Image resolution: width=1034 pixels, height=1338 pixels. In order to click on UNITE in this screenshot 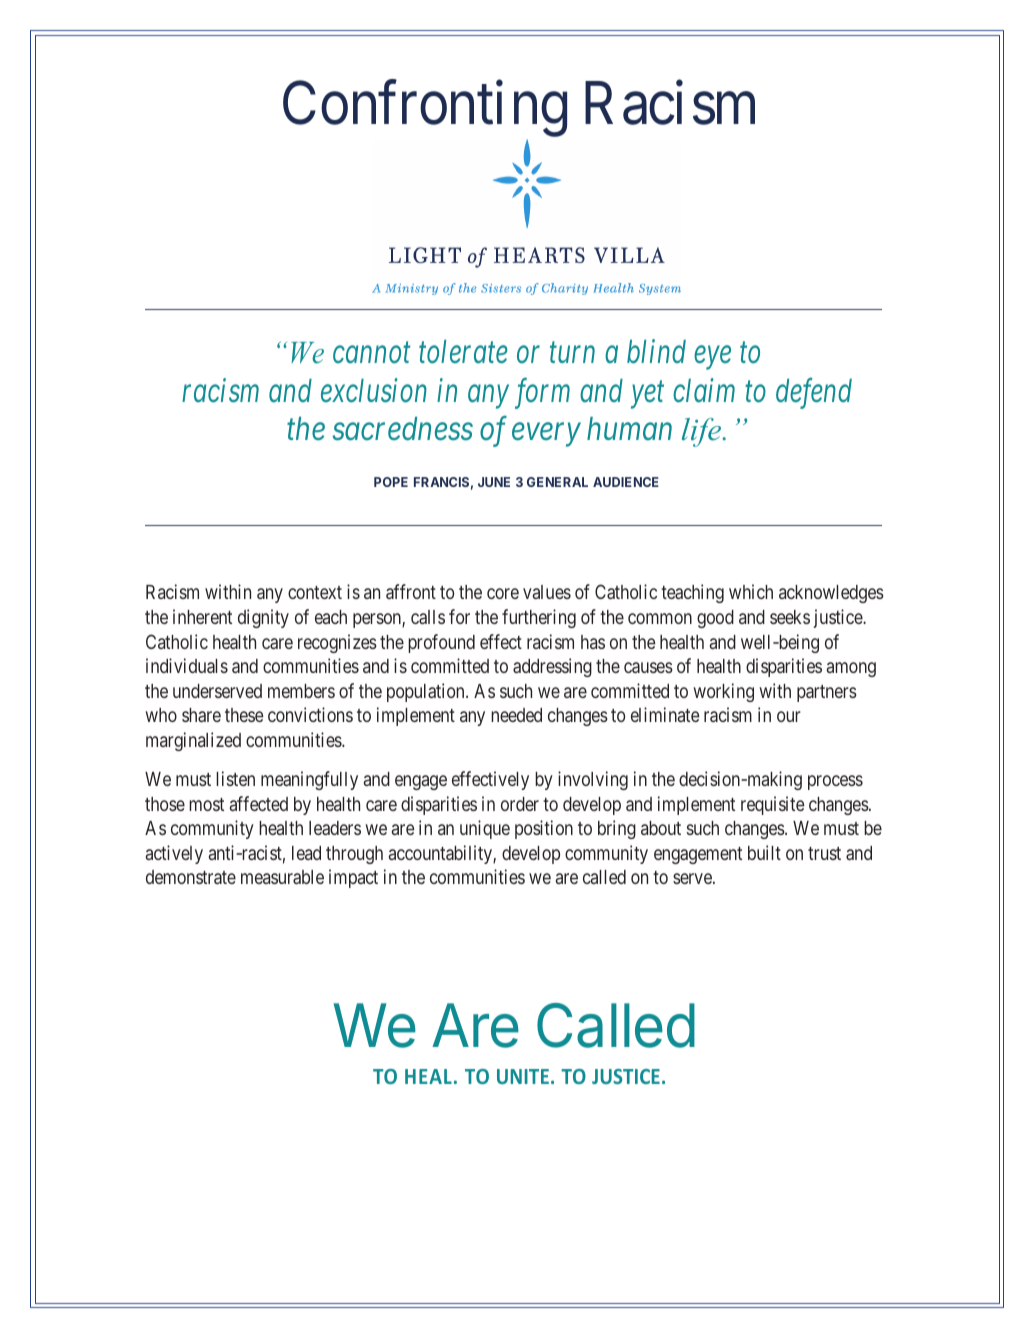, I will do `click(523, 1076)`.
